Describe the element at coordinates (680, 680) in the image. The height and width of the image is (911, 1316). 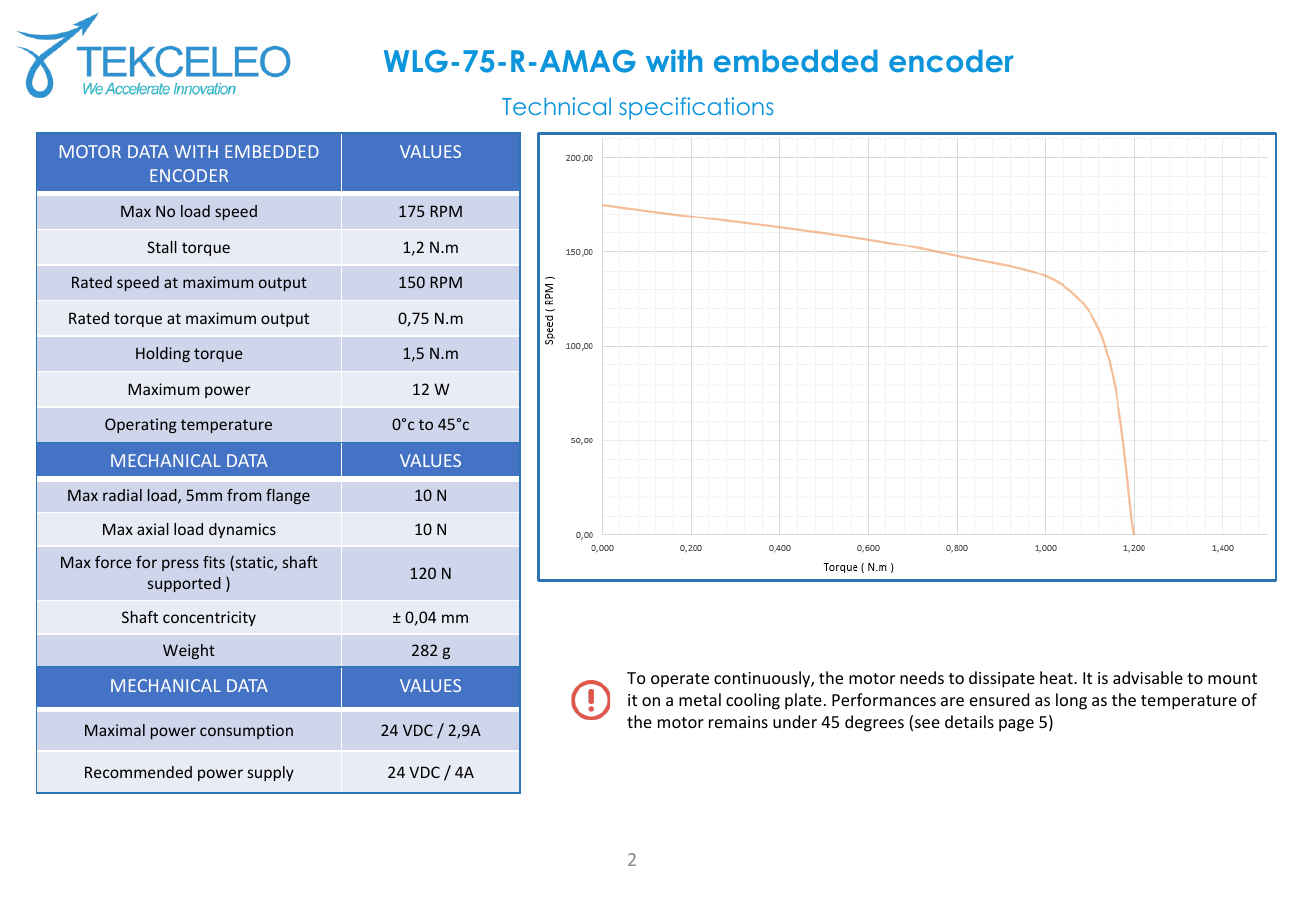
I see `operate` at that location.
